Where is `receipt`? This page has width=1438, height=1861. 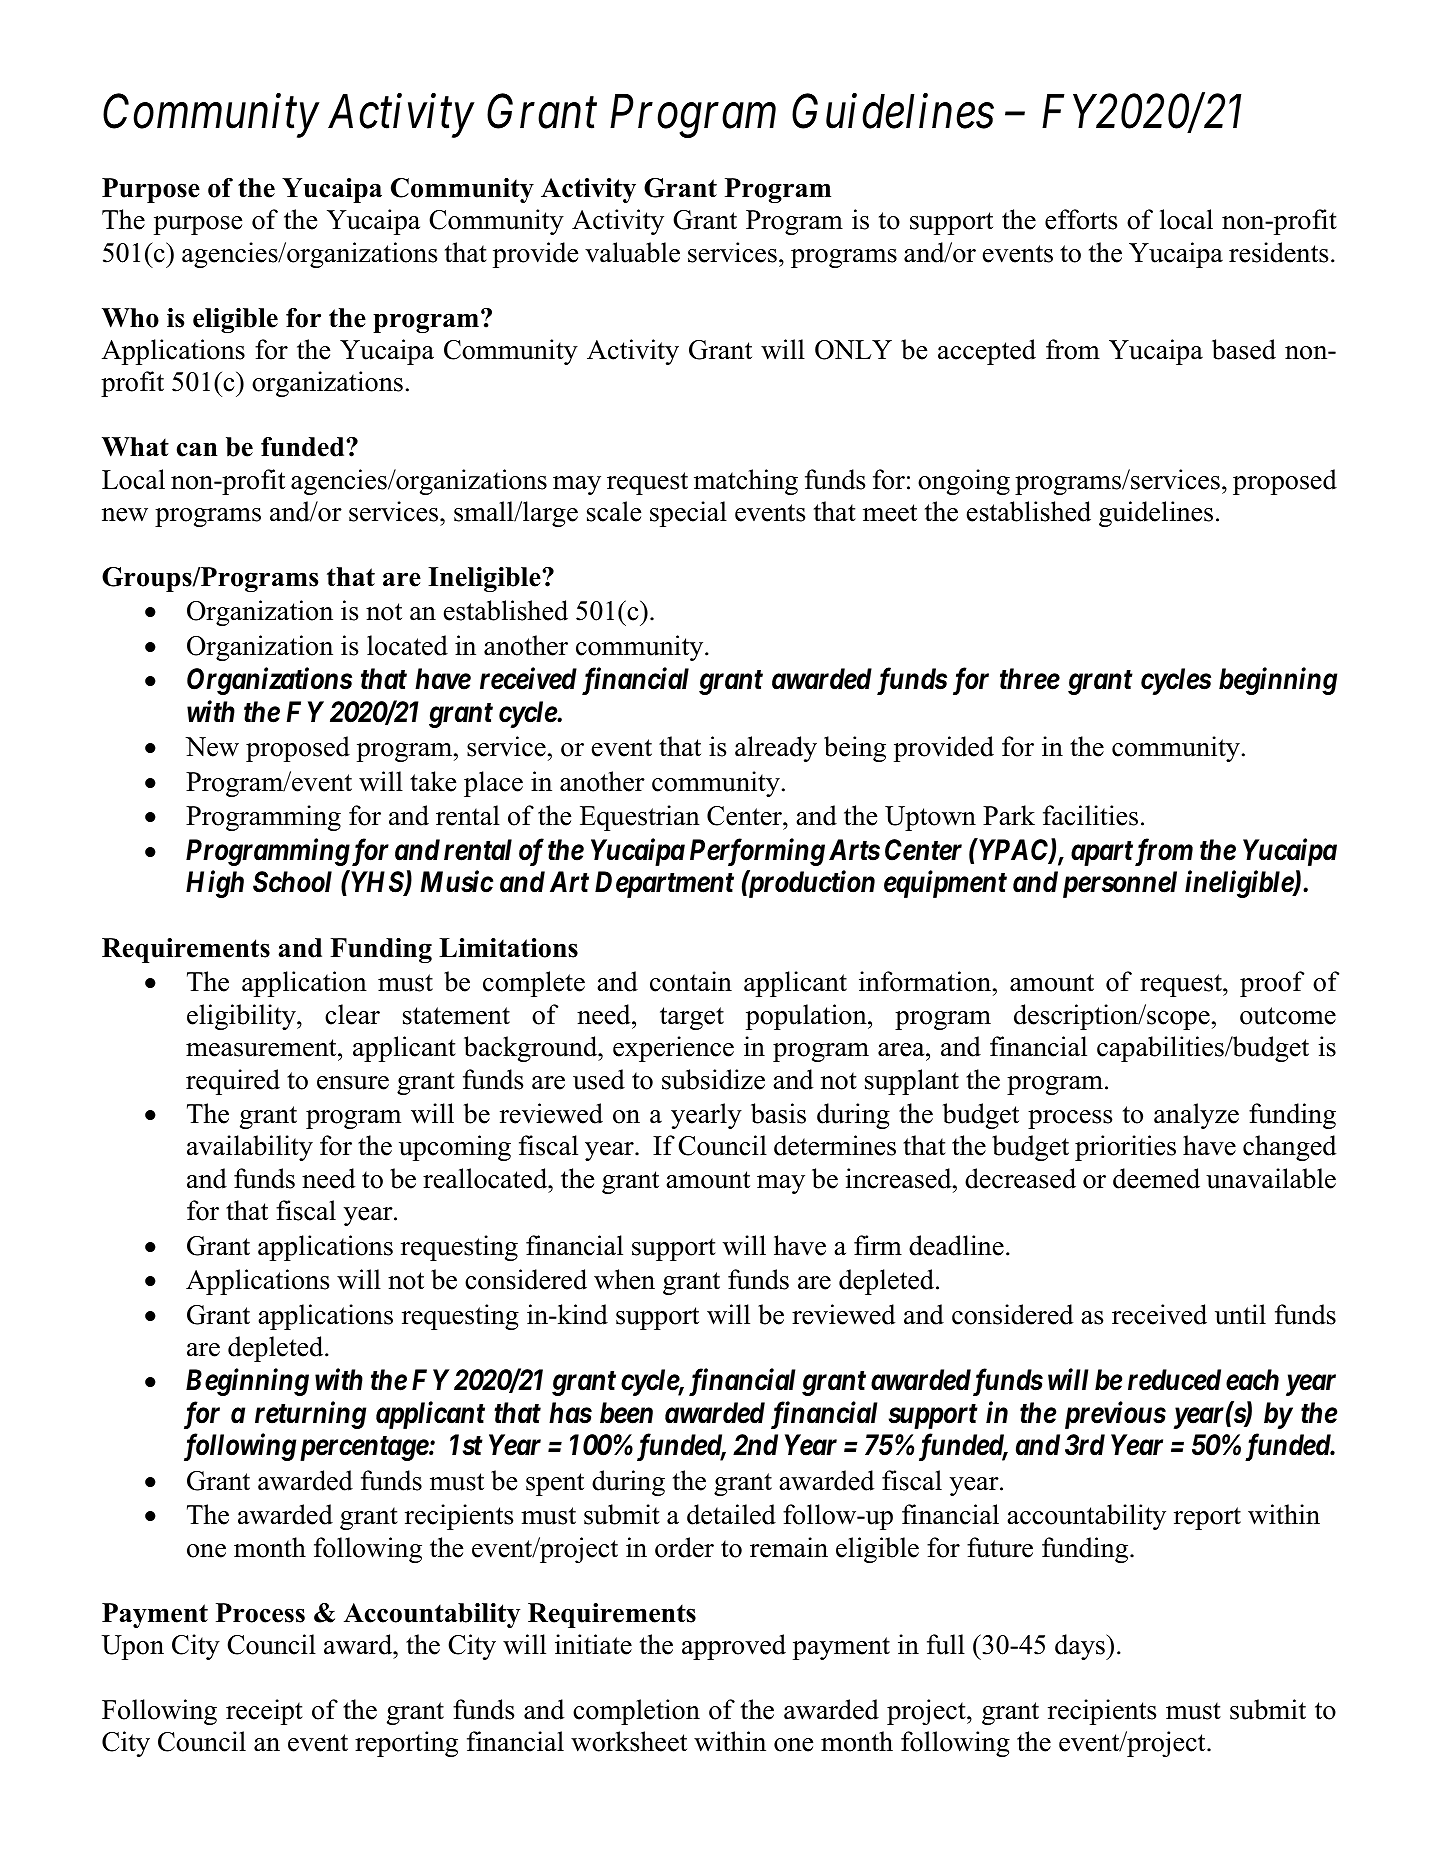 receipt is located at coordinates (264, 1712).
